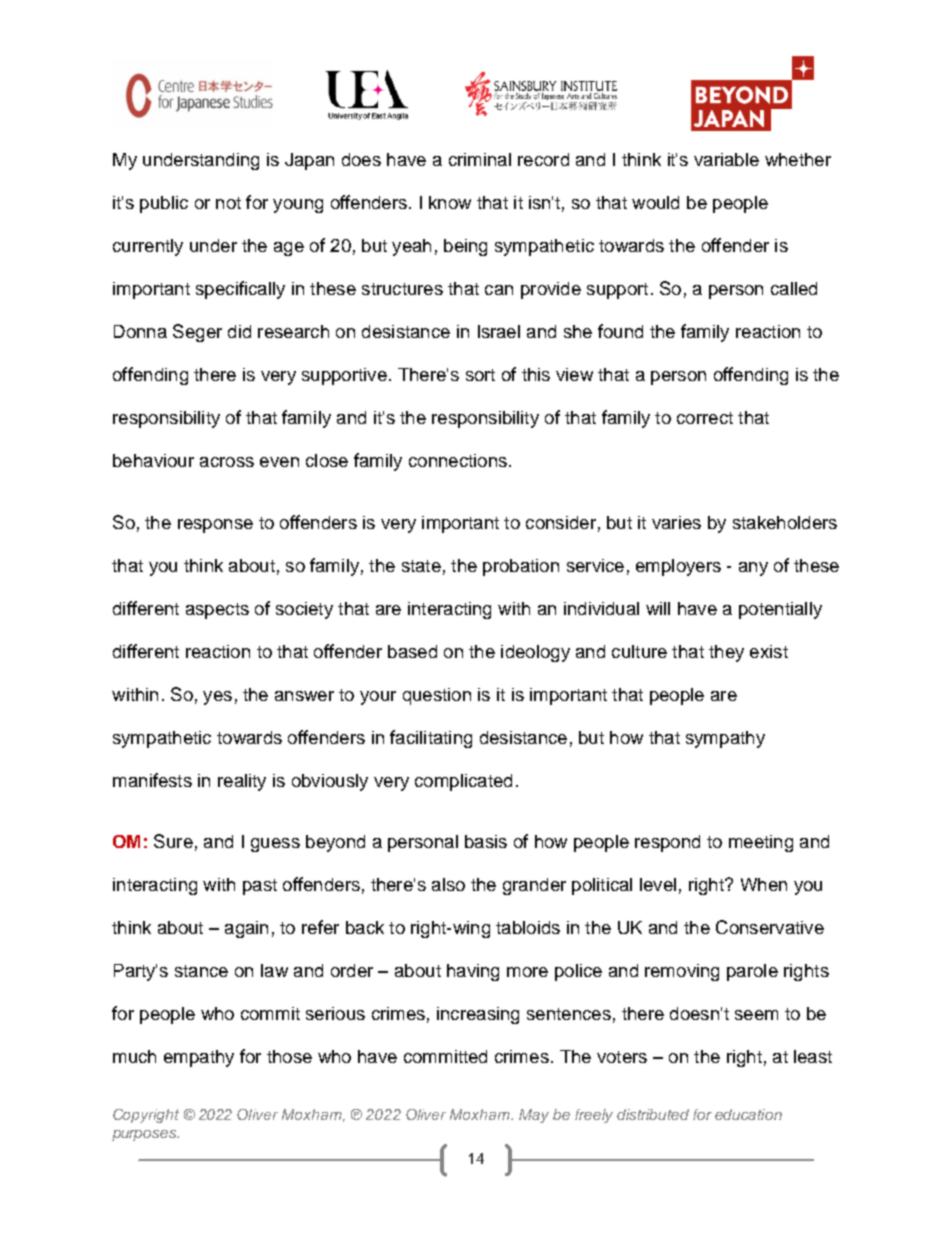 The width and height of the image is (952, 1233). What do you see at coordinates (534, 1116) in the image?
I see `May` at bounding box center [534, 1116].
